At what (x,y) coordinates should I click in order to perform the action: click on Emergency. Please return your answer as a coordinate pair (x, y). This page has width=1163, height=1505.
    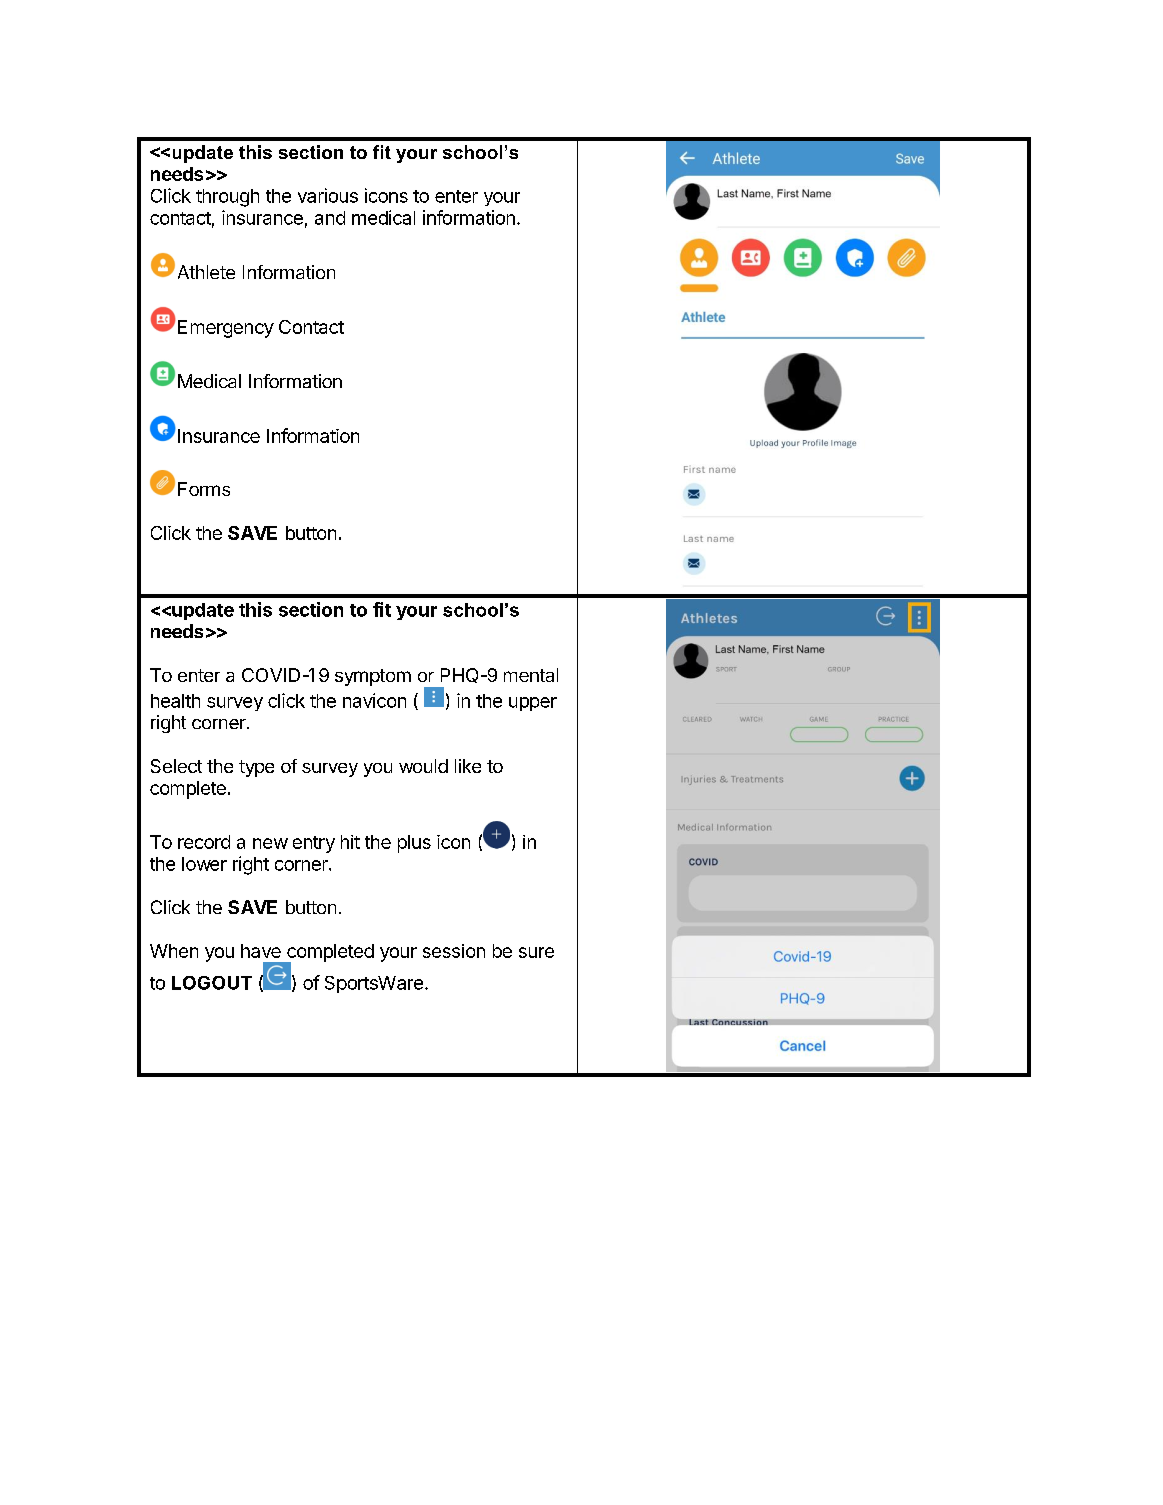
    Looking at the image, I should click on (226, 329).
